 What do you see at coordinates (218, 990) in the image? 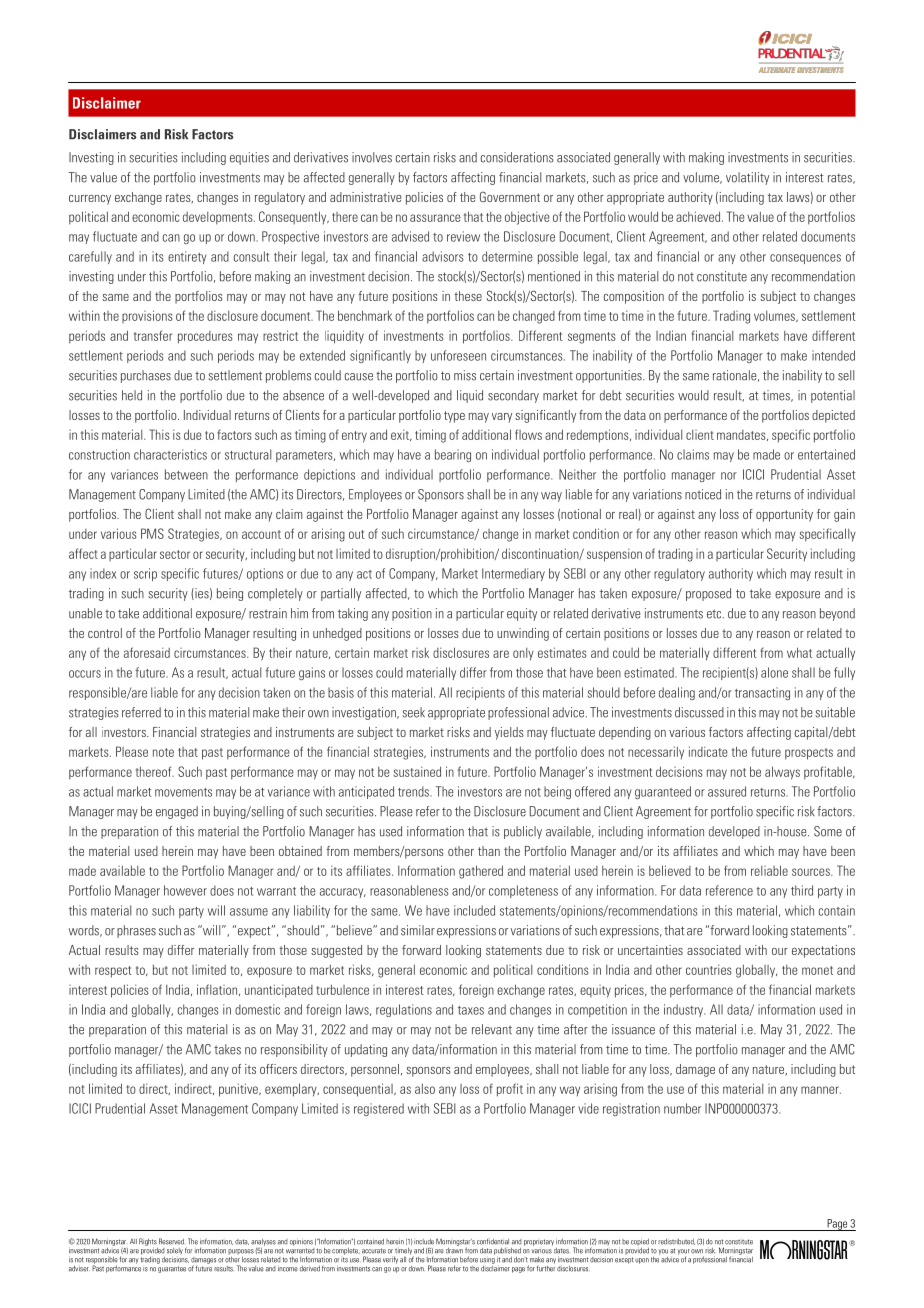
I see `inflation` at bounding box center [218, 990].
